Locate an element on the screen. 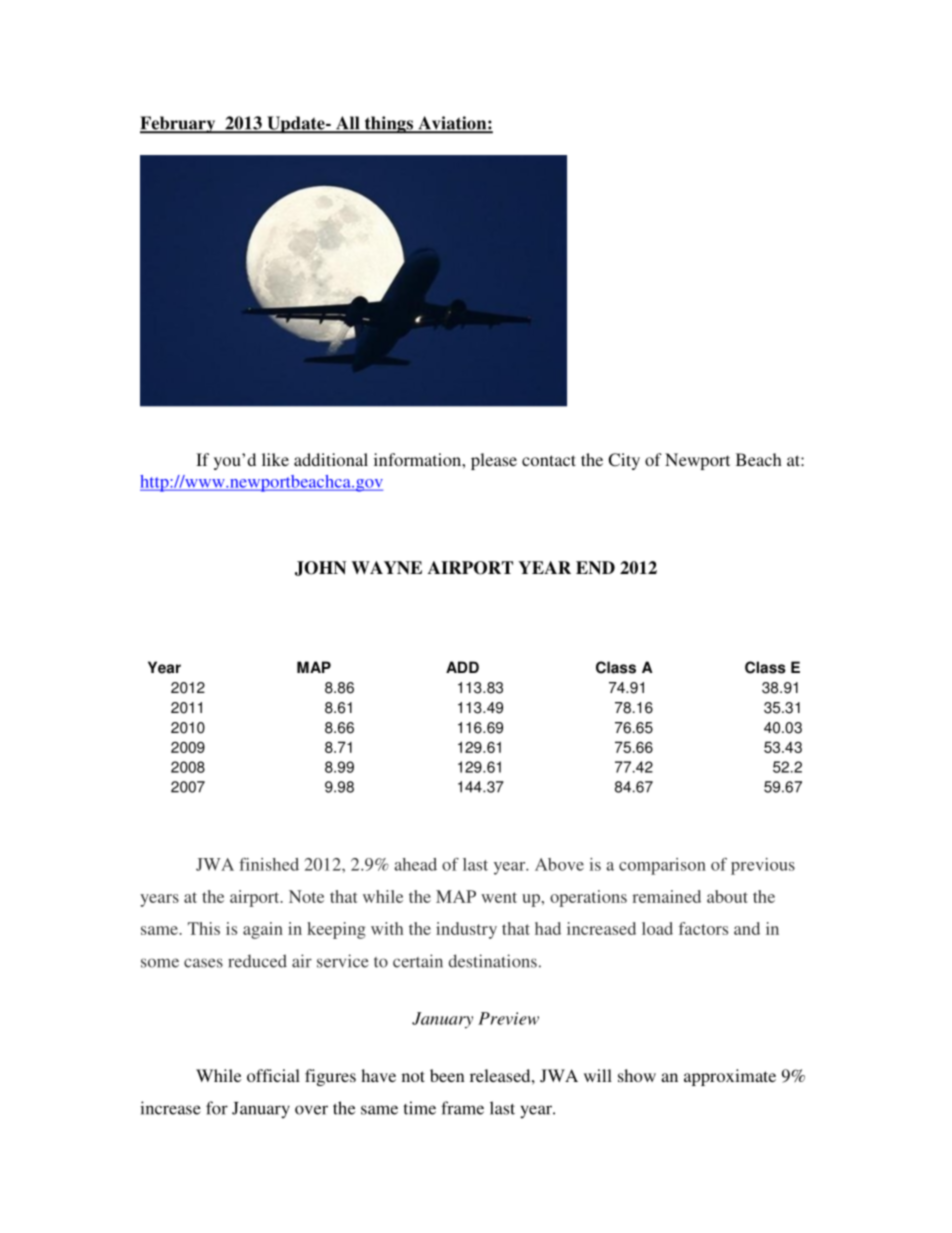  official is located at coordinates (273, 1075).
